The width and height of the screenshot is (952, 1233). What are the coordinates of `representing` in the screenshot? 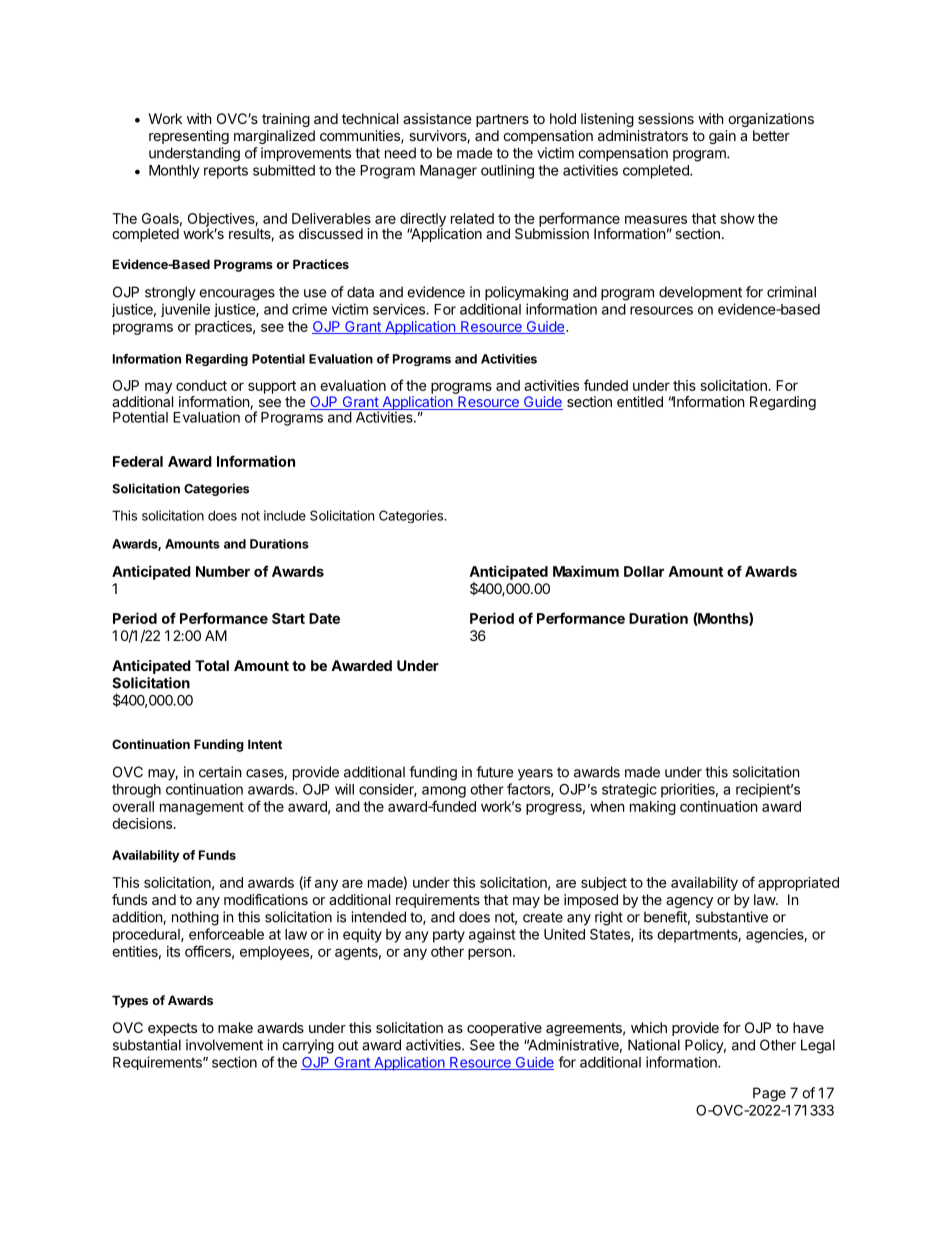 It's located at (189, 137).
